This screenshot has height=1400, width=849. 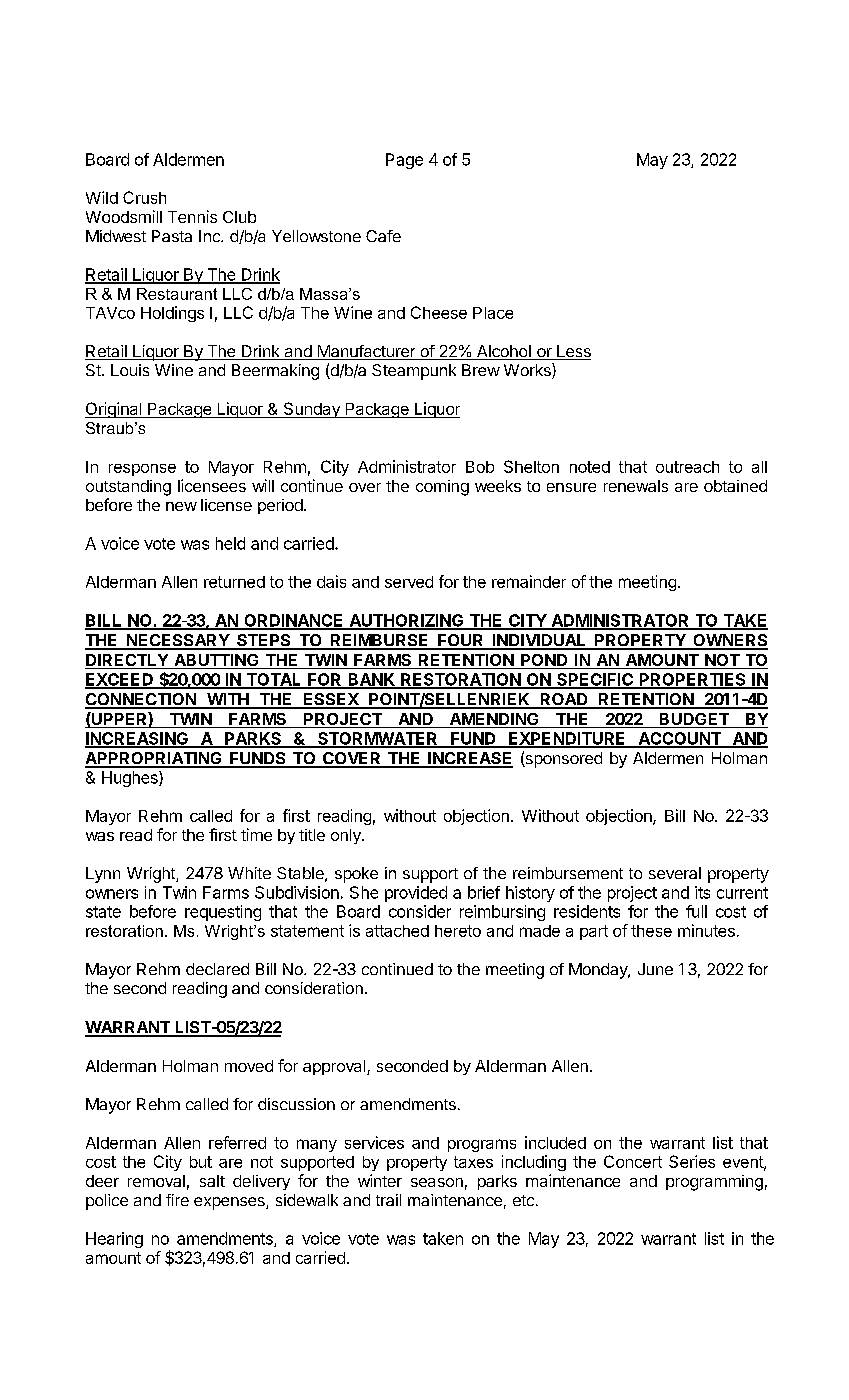 What do you see at coordinates (573, 352) in the screenshot?
I see `Less` at bounding box center [573, 352].
